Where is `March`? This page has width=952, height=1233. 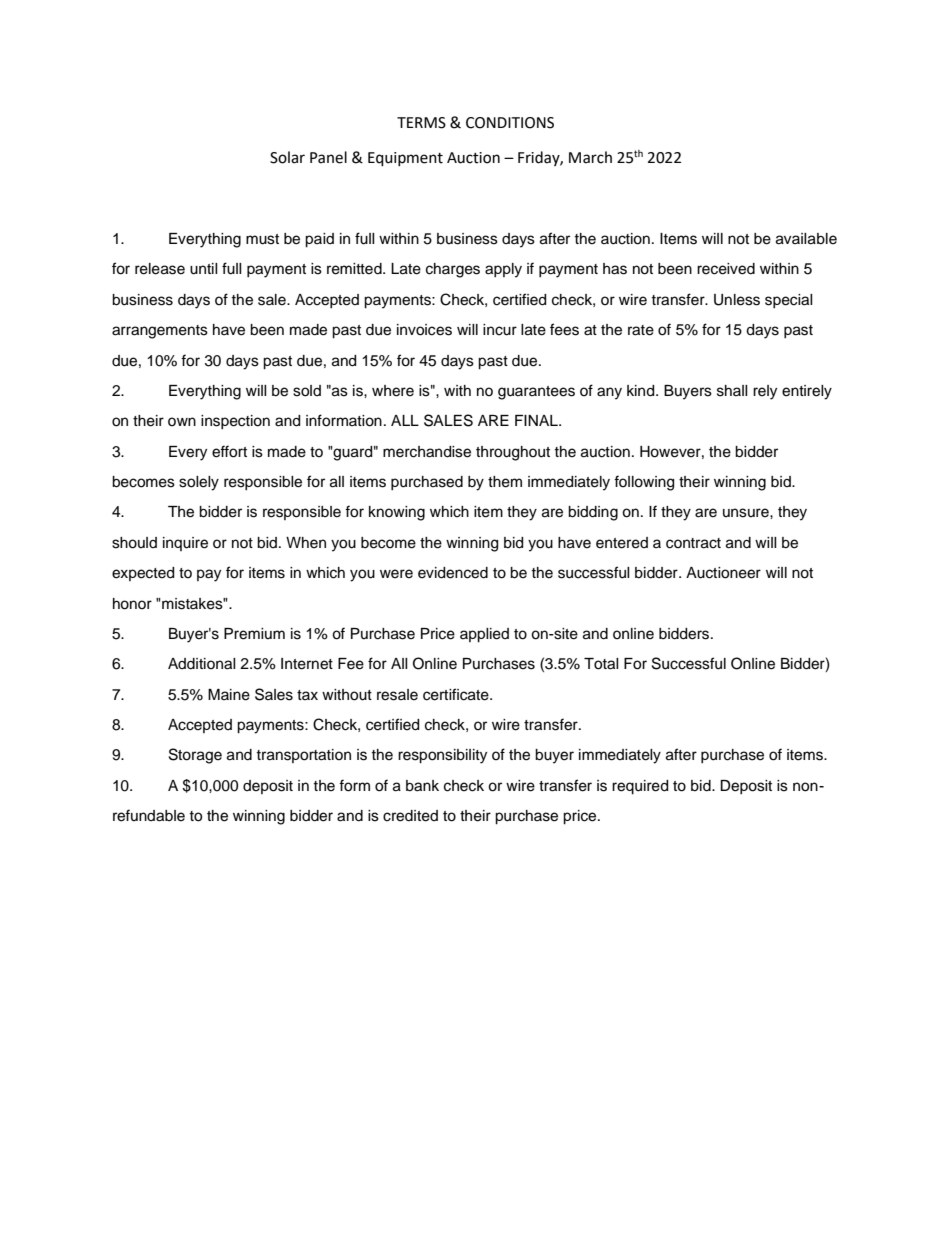 March is located at coordinates (590, 157).
